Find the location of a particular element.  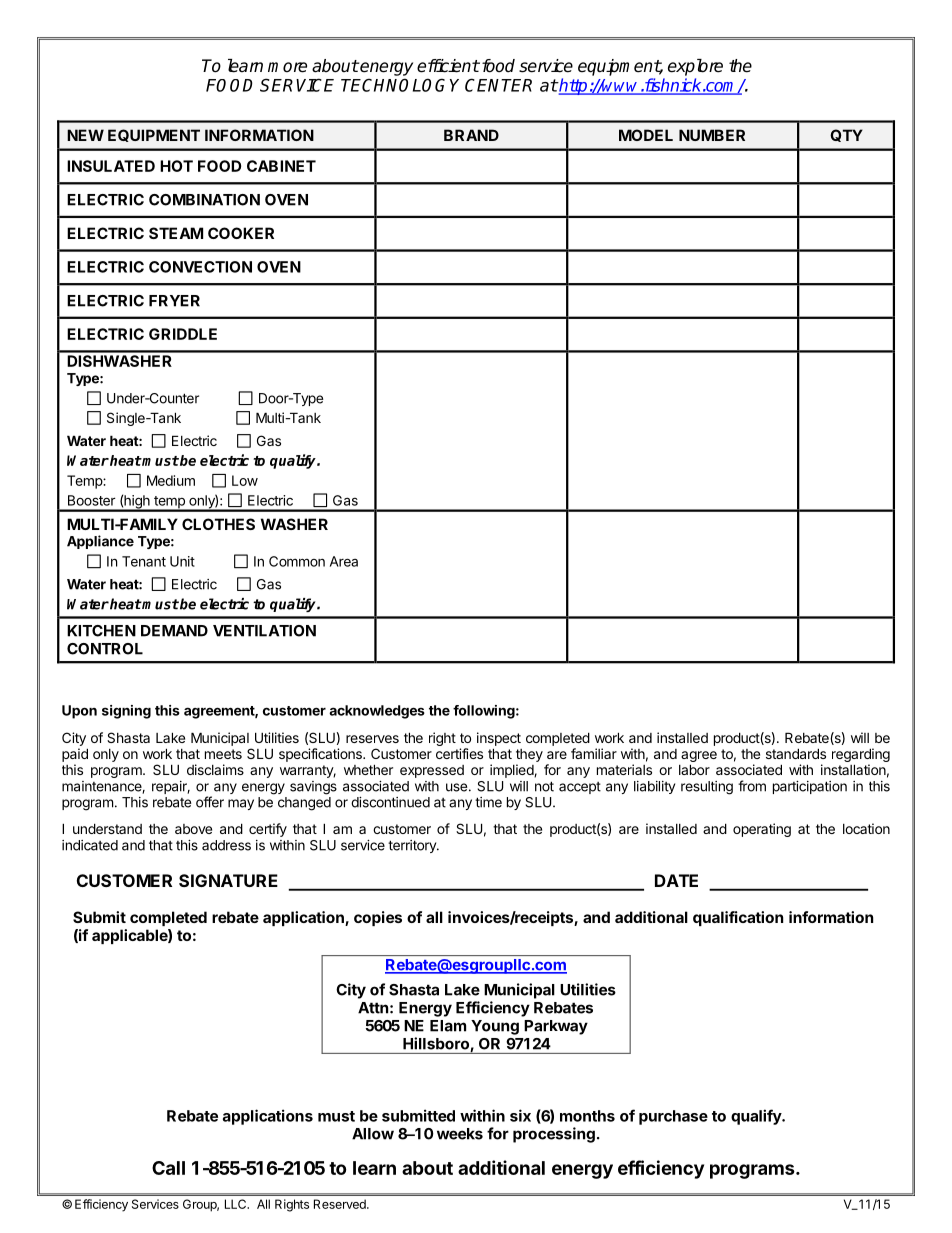

standards is located at coordinates (796, 753).
